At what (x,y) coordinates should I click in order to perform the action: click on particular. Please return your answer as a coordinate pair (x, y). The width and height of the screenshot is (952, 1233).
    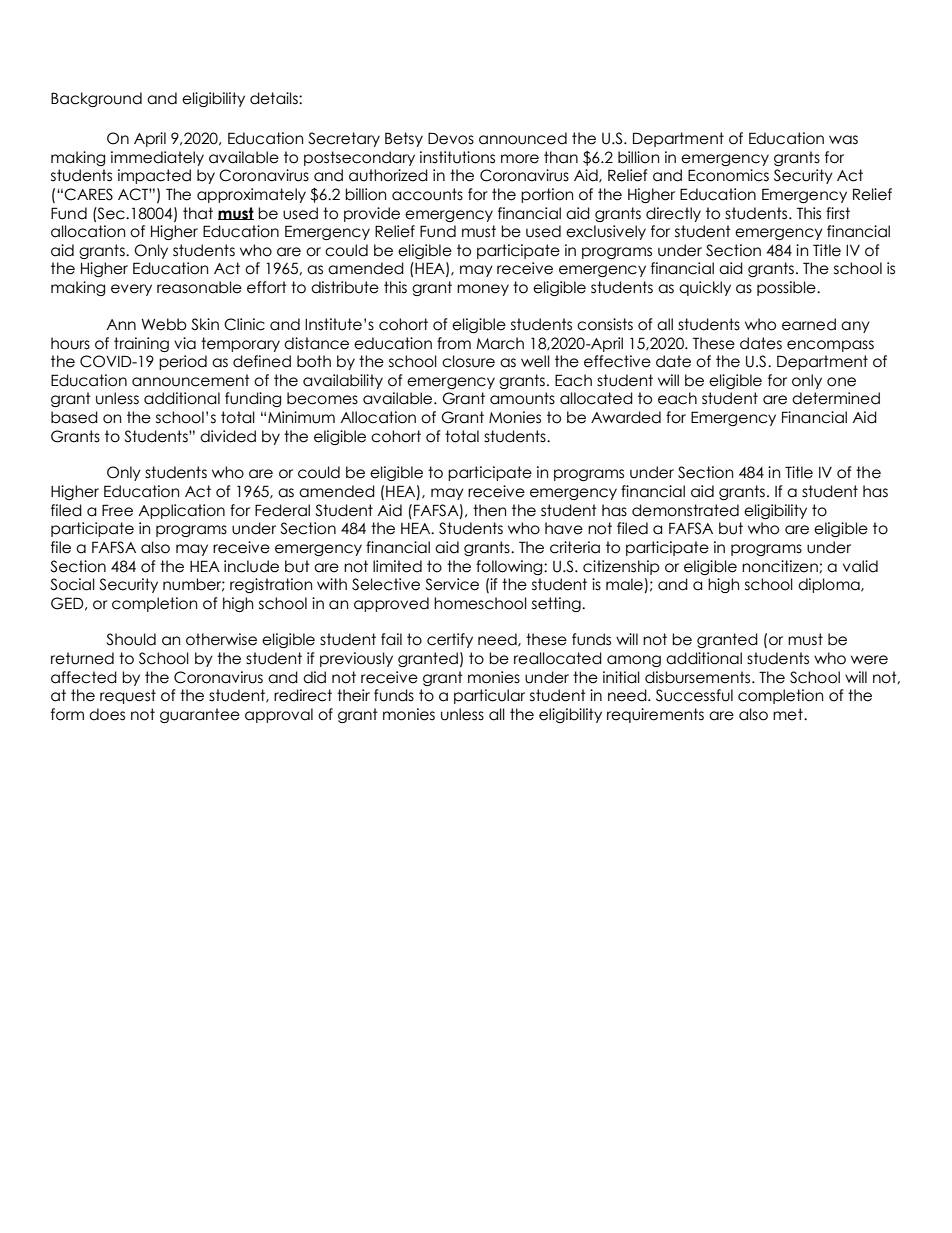
    Looking at the image, I should click on (489, 696).
